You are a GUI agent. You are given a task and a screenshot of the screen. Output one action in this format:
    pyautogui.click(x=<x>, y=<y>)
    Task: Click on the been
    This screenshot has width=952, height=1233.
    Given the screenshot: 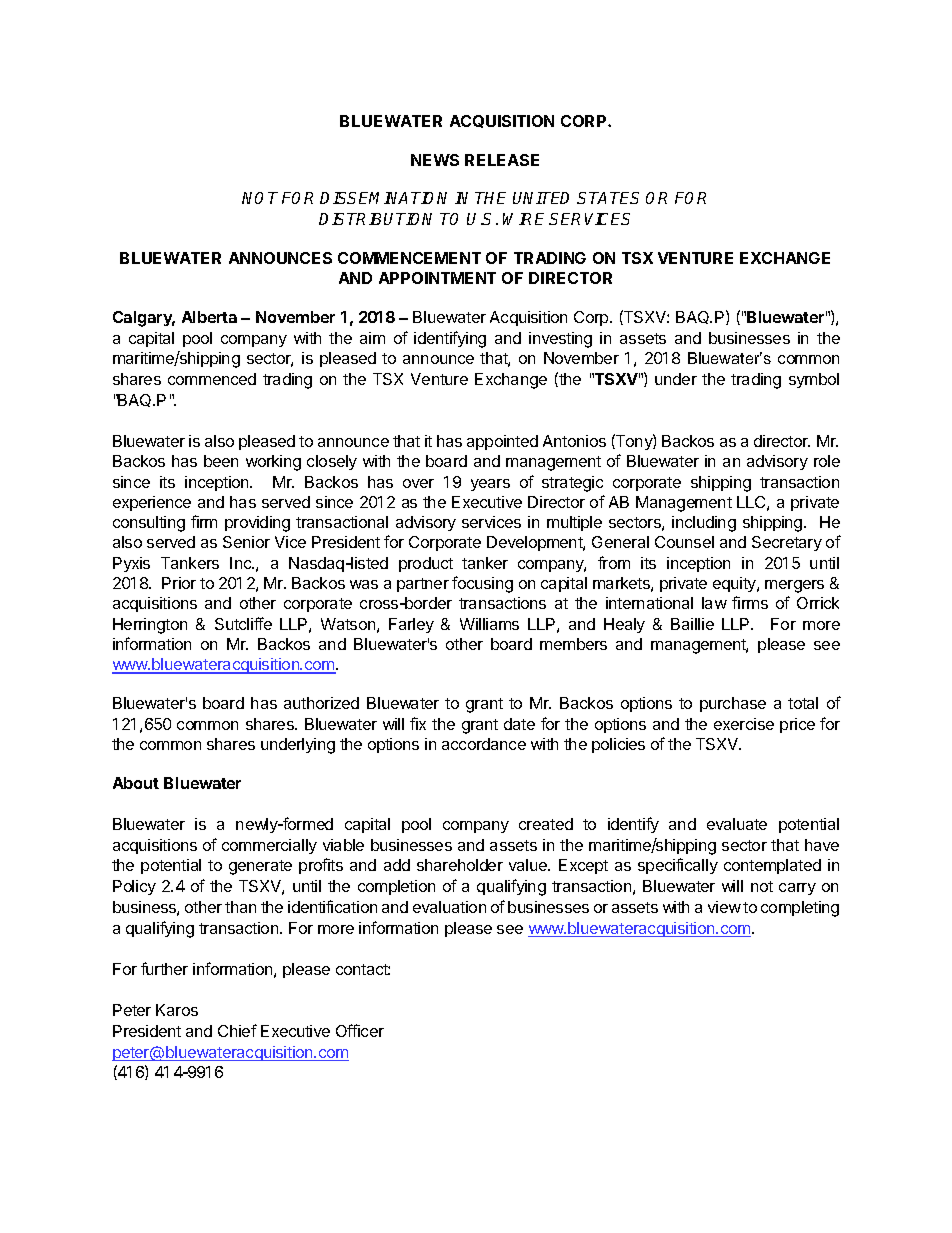 What is the action you would take?
    pyautogui.click(x=221, y=461)
